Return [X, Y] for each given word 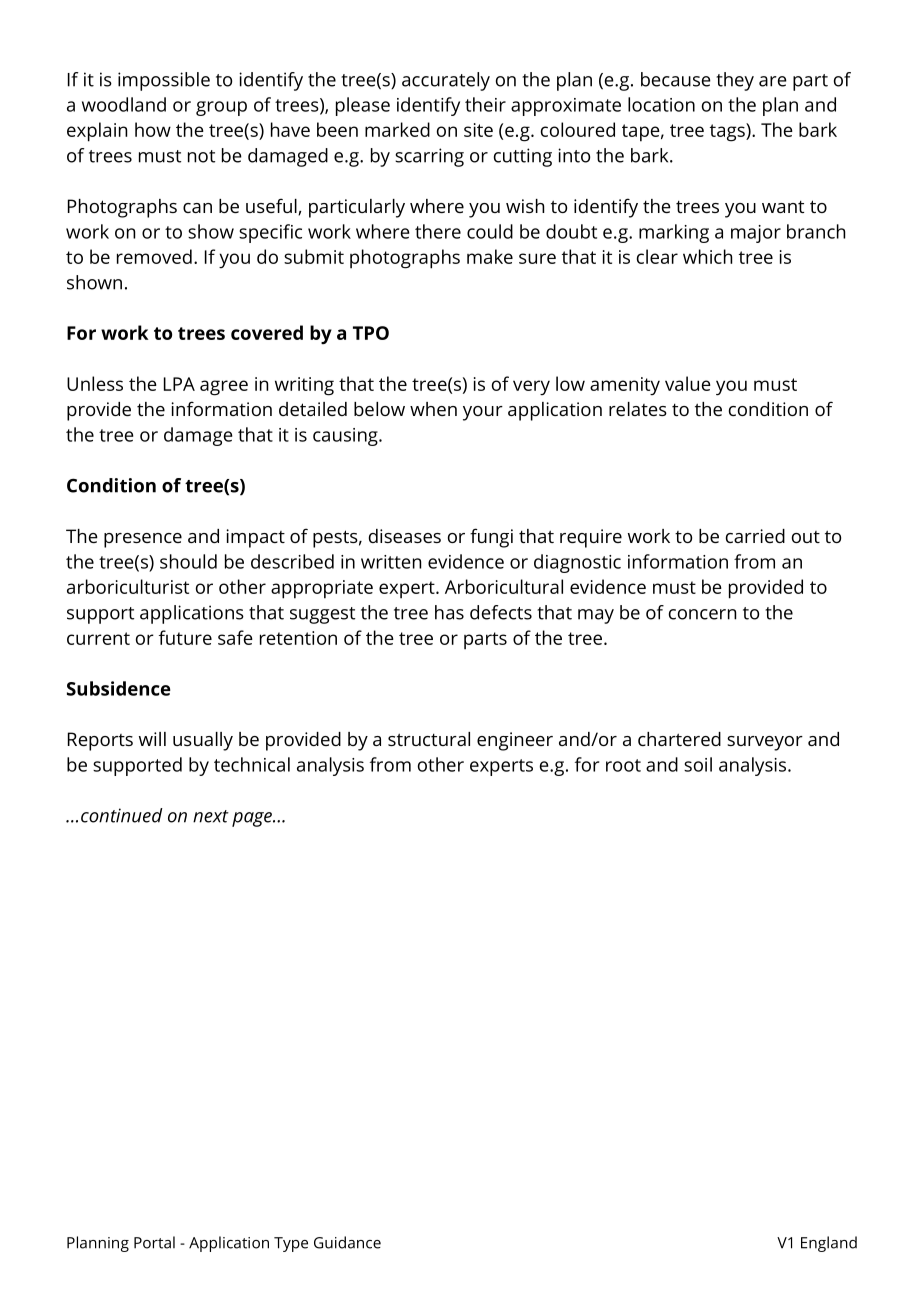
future [185, 637]
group [221, 108]
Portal [154, 1242]
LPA [179, 384]
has [449, 612]
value [688, 383]
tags [728, 132]
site [478, 130]
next [211, 816]
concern [702, 614]
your [483, 413]
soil [698, 764]
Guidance [347, 1242]
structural [429, 739]
